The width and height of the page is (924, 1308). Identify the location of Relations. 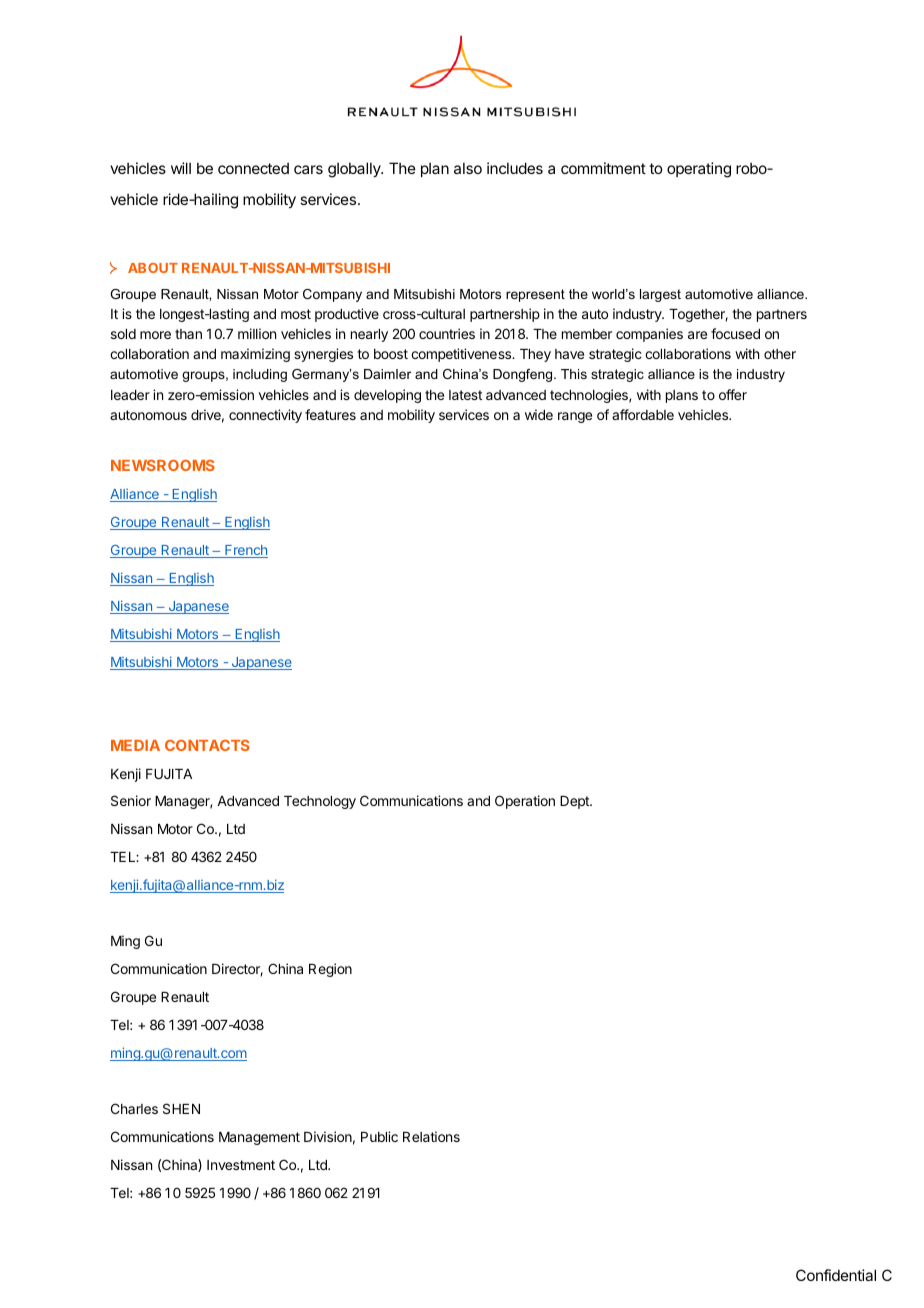
(431, 1136).
